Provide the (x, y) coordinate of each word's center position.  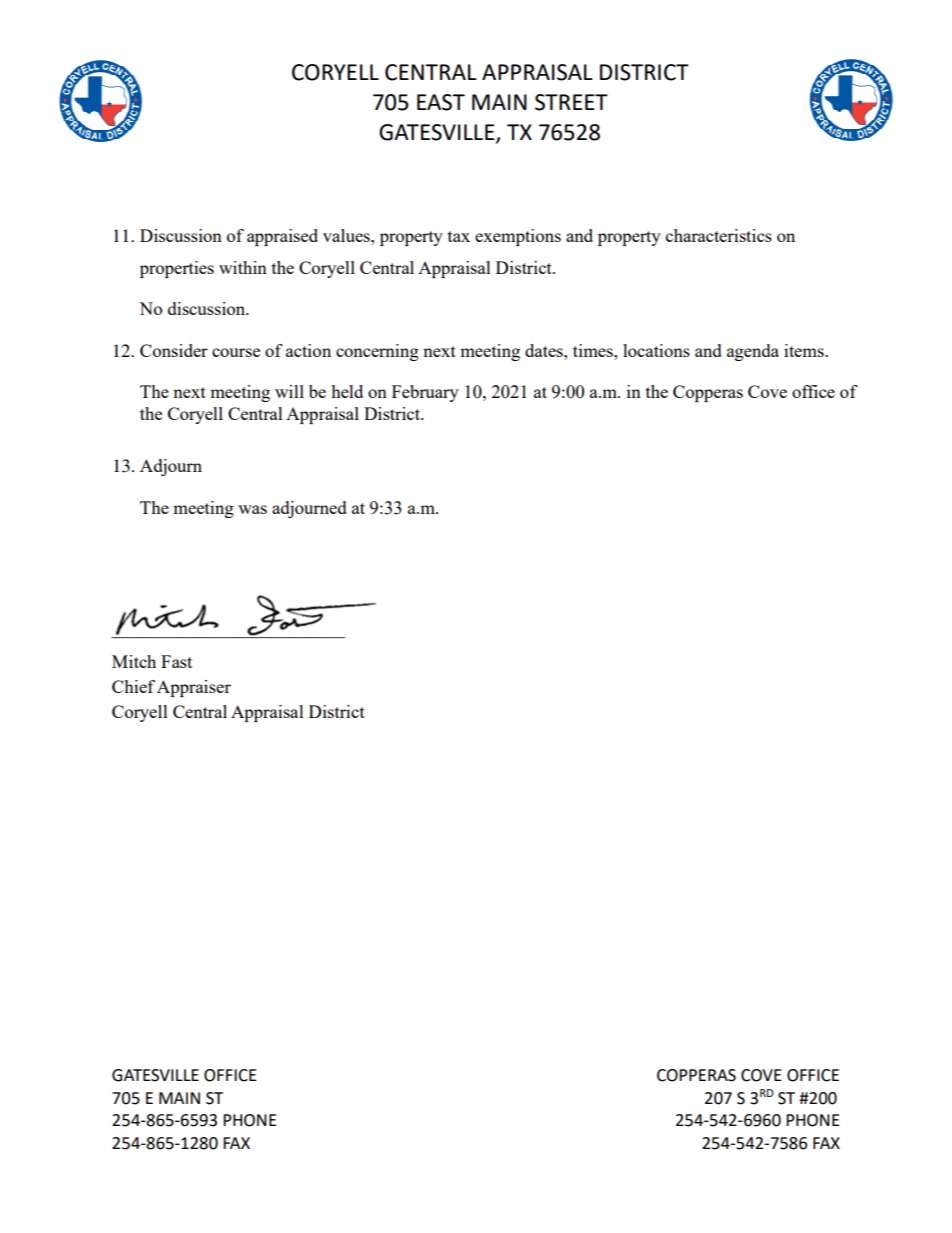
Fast (176, 661)
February (425, 393)
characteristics (719, 235)
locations (656, 350)
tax (459, 236)
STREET (571, 102)
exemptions (518, 237)
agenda (753, 352)
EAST (441, 102)
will (289, 391)
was (252, 509)
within (243, 267)
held (347, 391)
